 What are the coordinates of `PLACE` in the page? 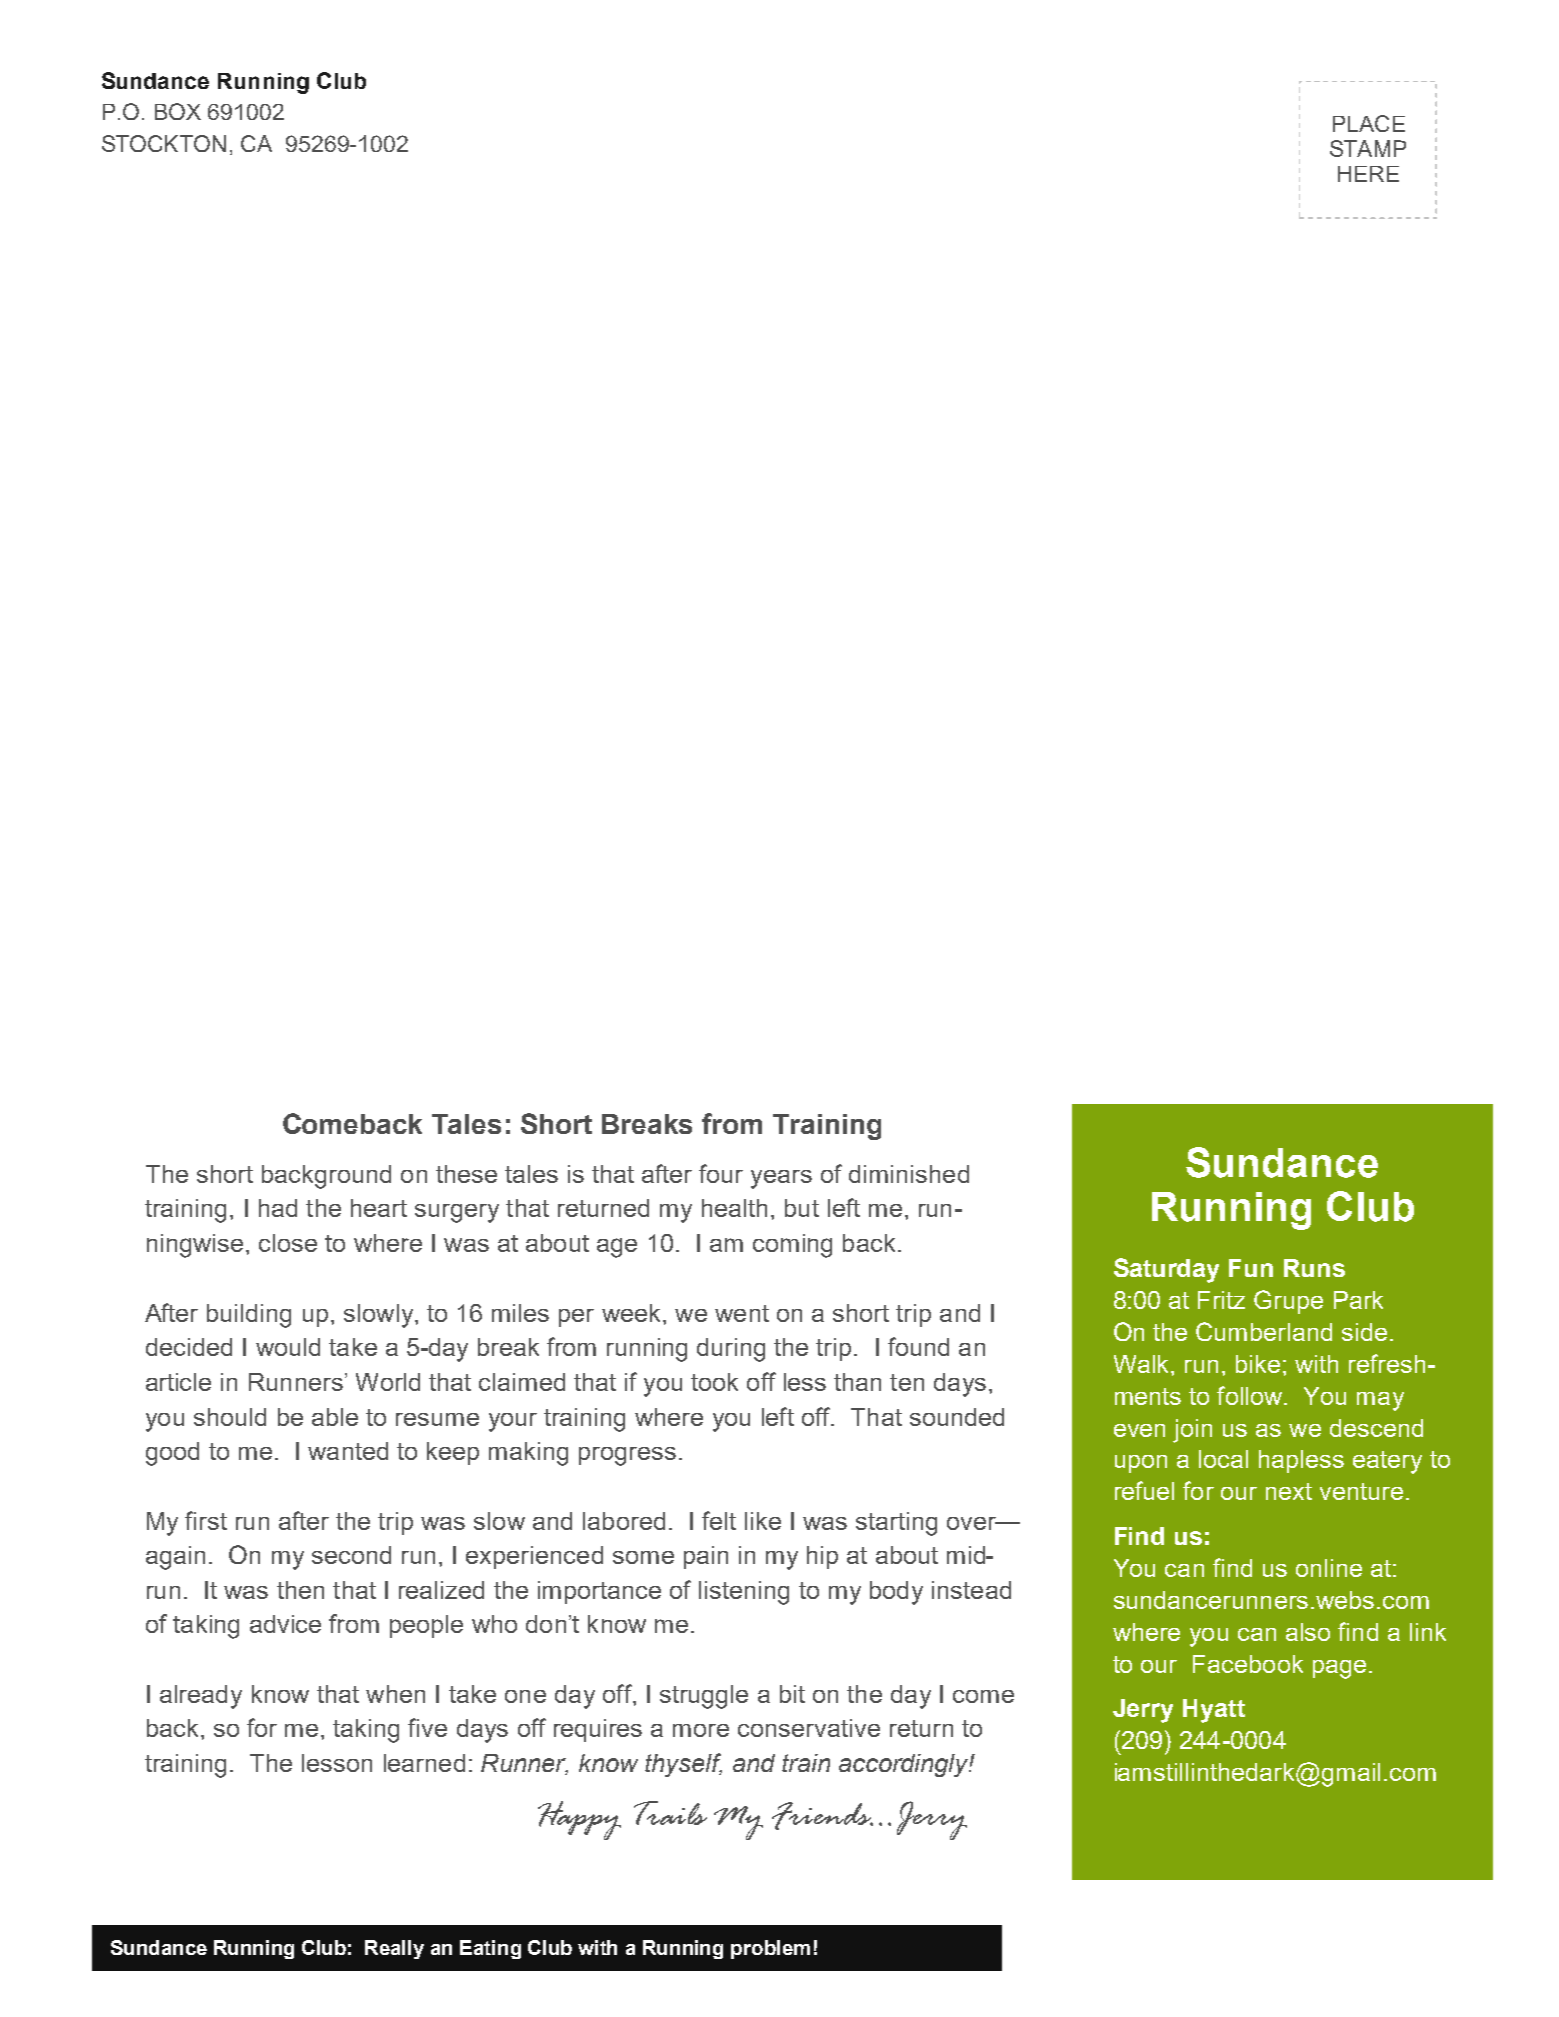 It's located at (1369, 123).
